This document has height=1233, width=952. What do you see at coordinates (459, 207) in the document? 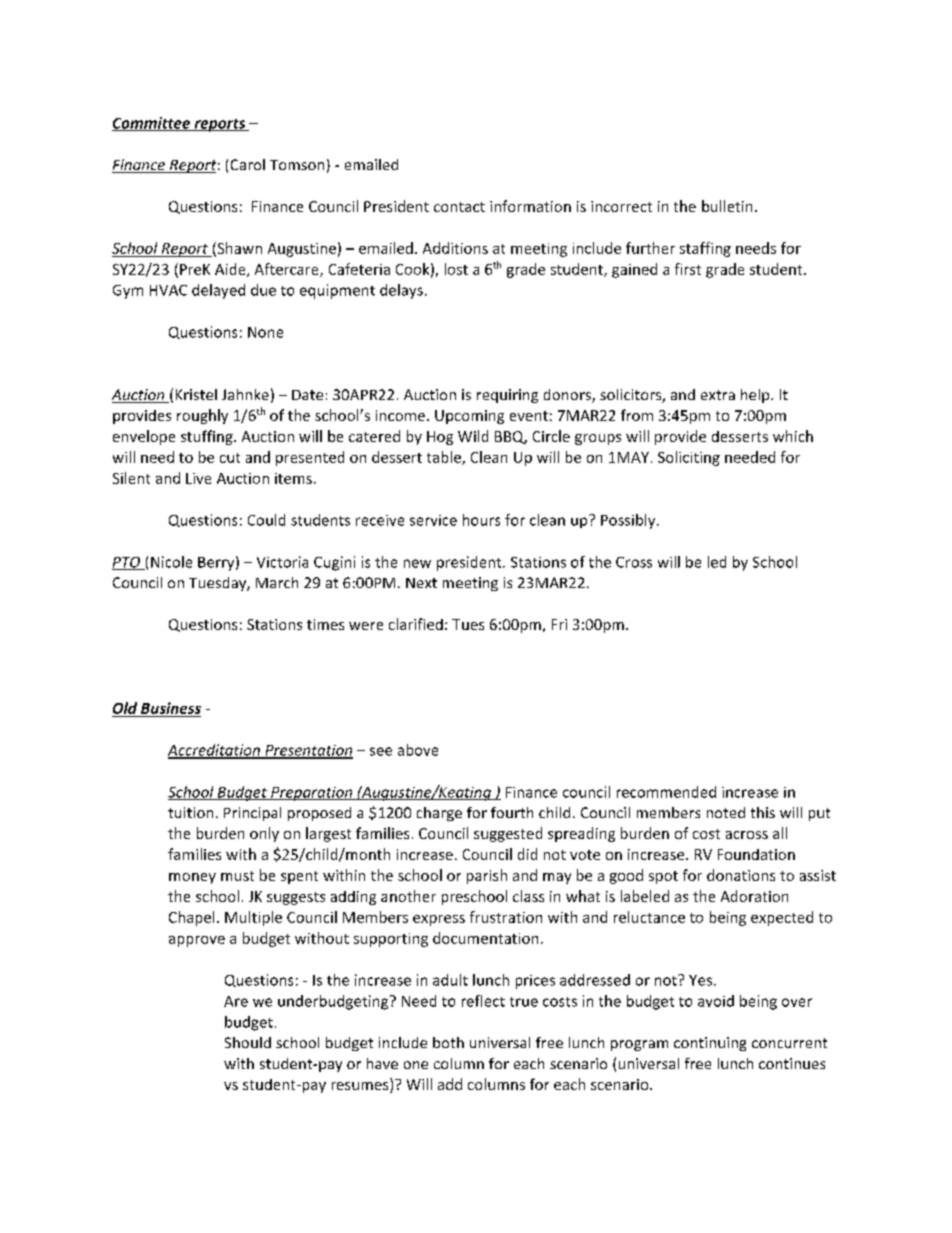
I see `contact` at bounding box center [459, 207].
